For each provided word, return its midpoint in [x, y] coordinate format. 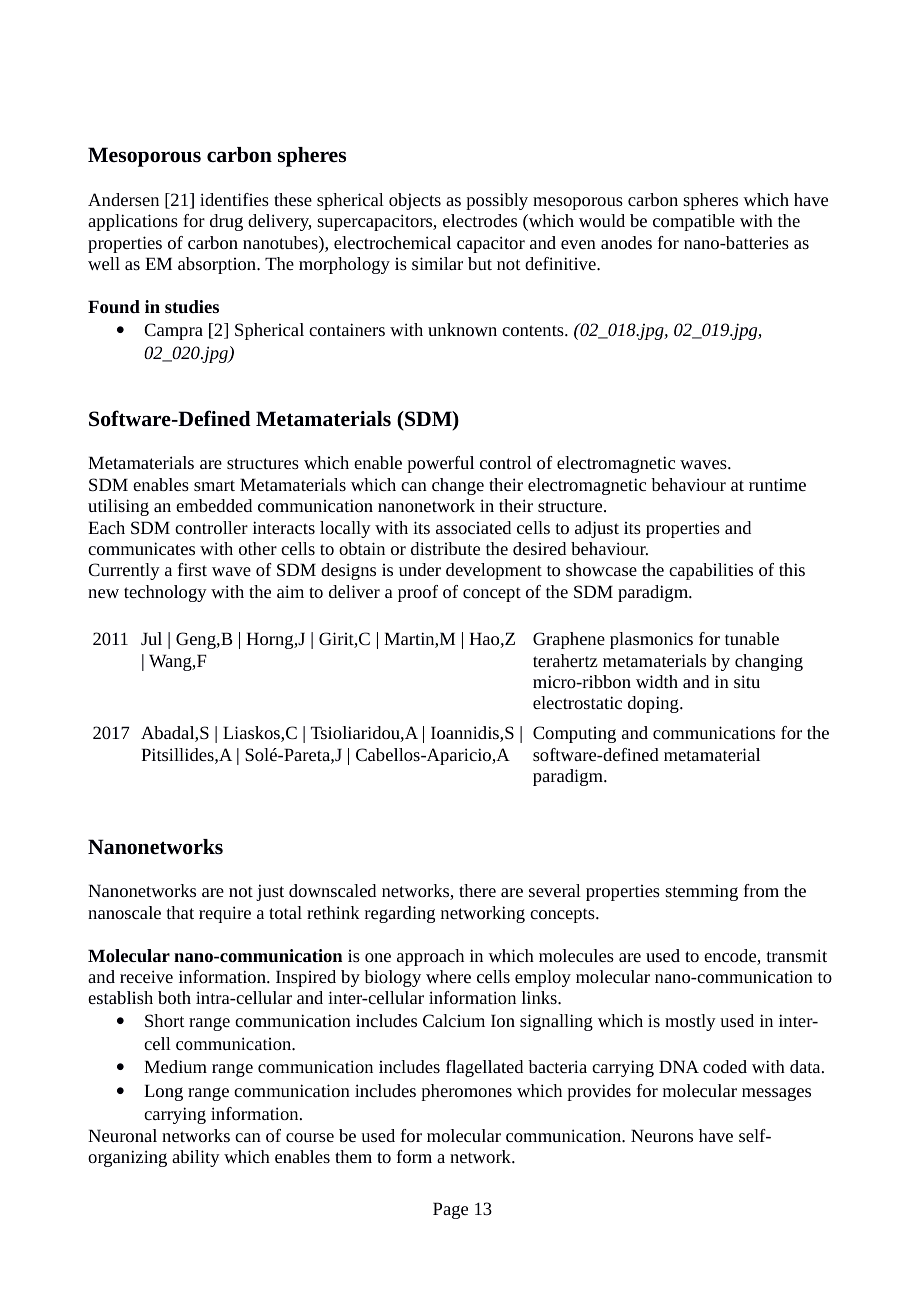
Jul [151, 638]
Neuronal [122, 1135]
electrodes [480, 220]
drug [226, 222]
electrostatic [577, 702]
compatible [694, 222]
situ [747, 681]
